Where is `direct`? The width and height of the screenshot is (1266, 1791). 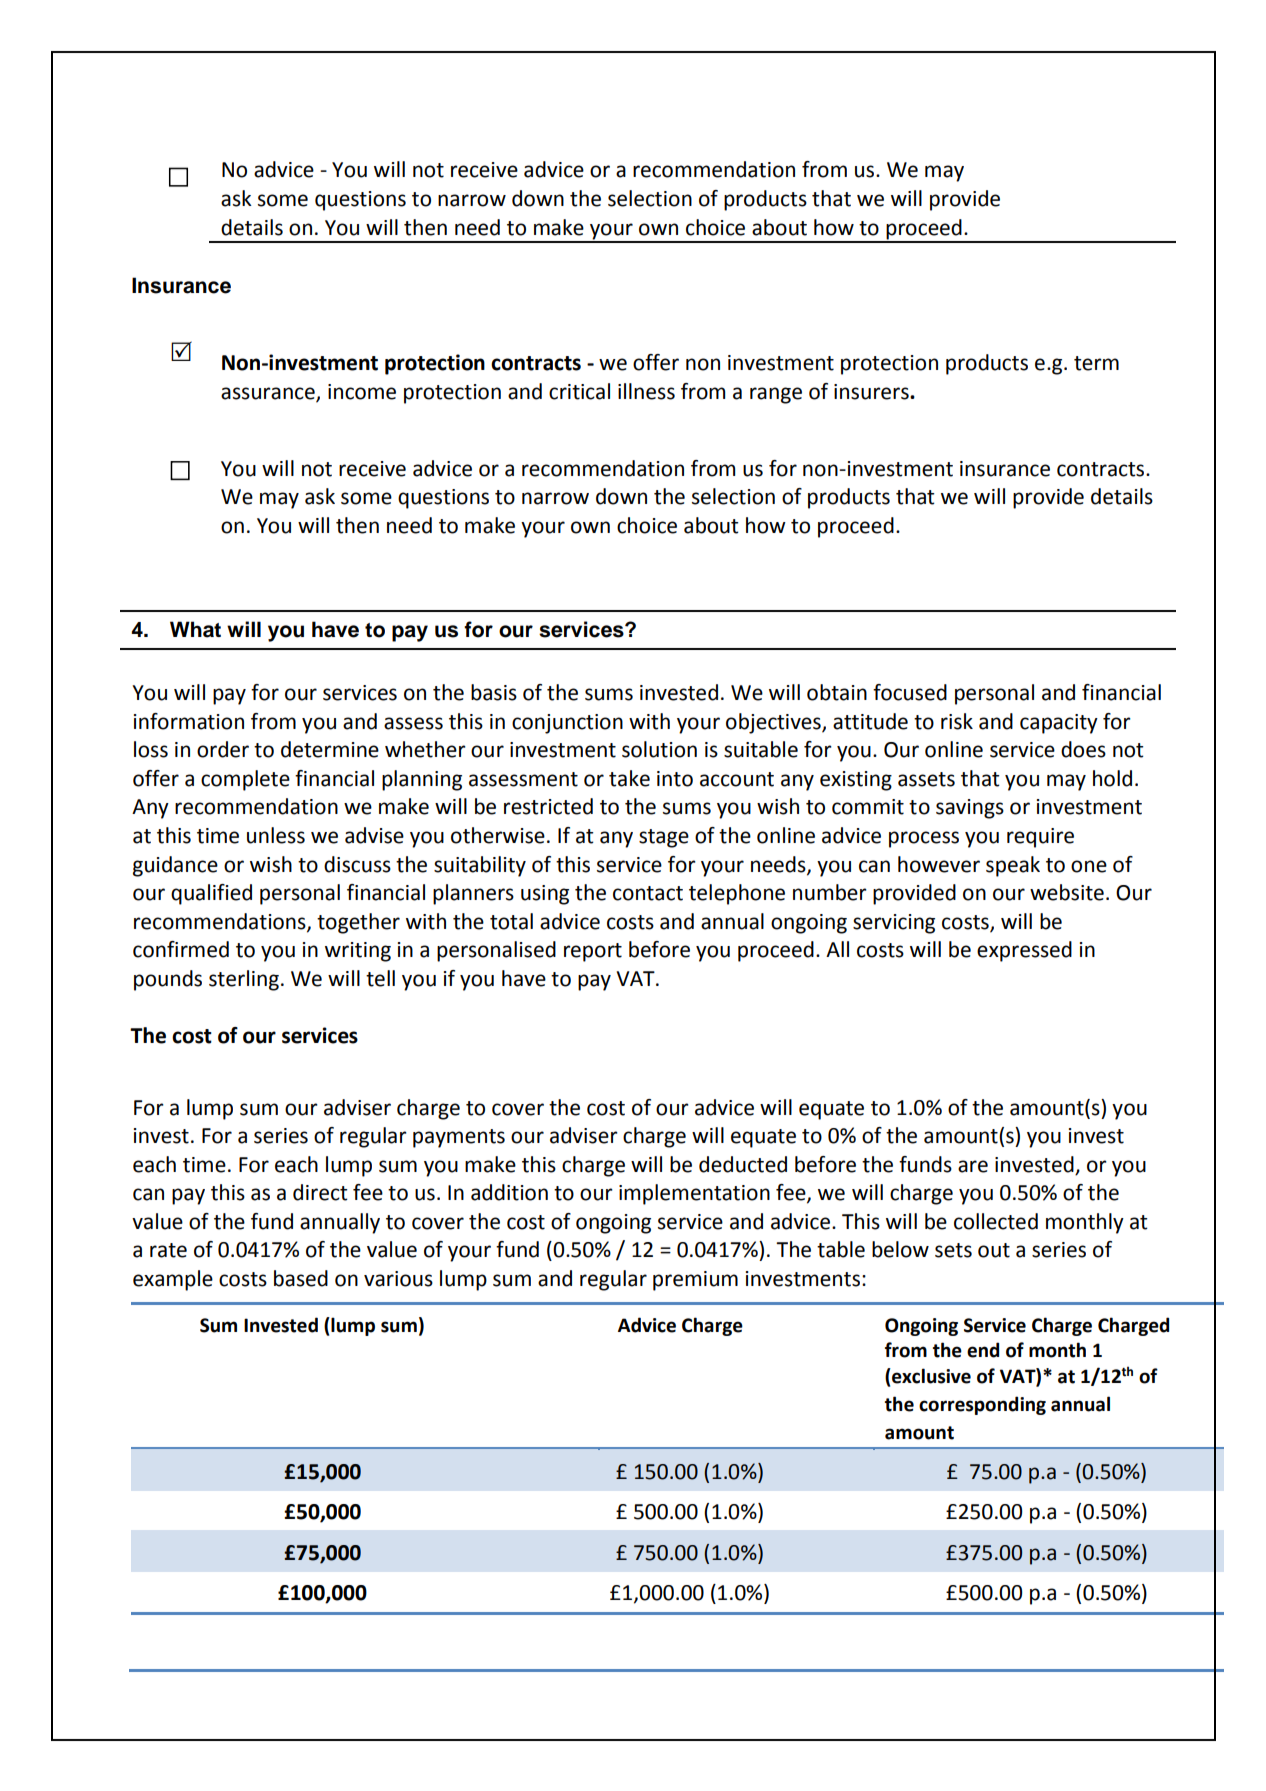 direct is located at coordinates (320, 1192).
